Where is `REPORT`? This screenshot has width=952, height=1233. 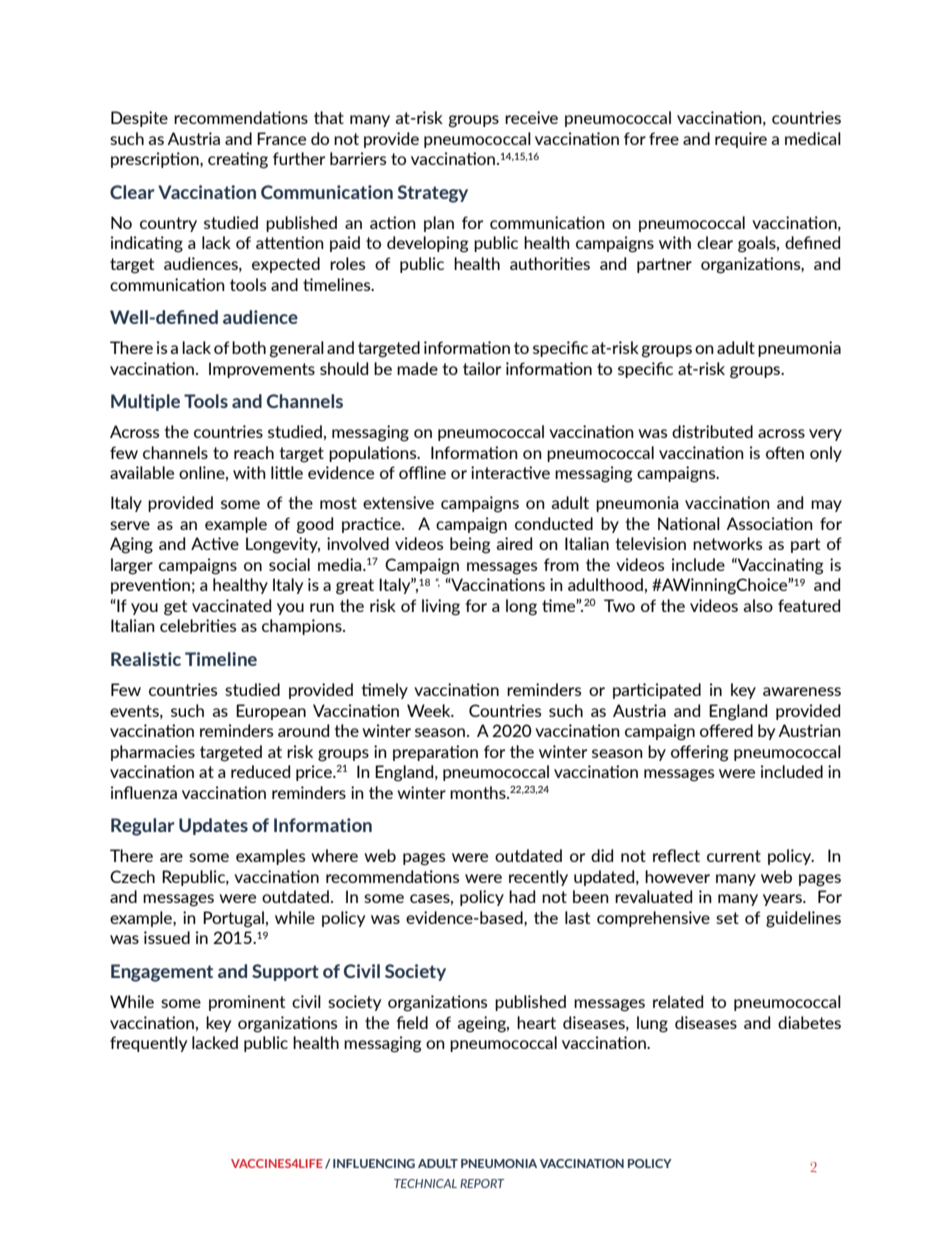
REPORT is located at coordinates (482, 1183).
